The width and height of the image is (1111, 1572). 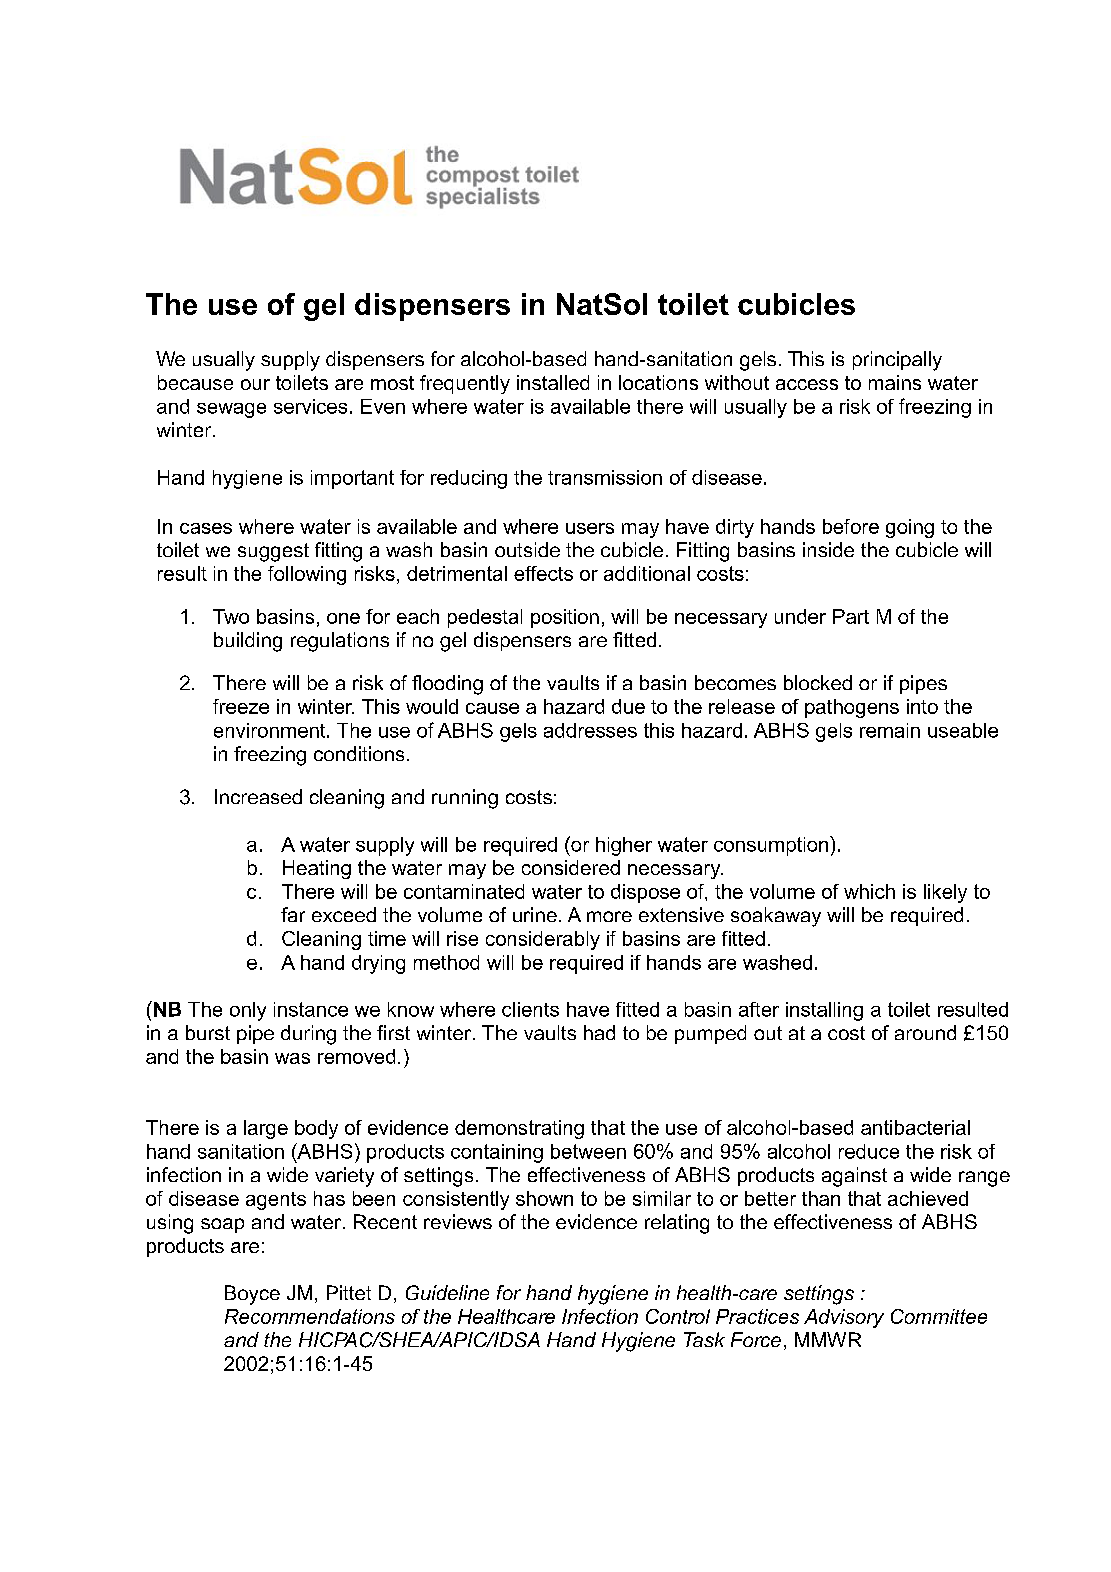 I want to click on freeze, so click(x=241, y=706).
